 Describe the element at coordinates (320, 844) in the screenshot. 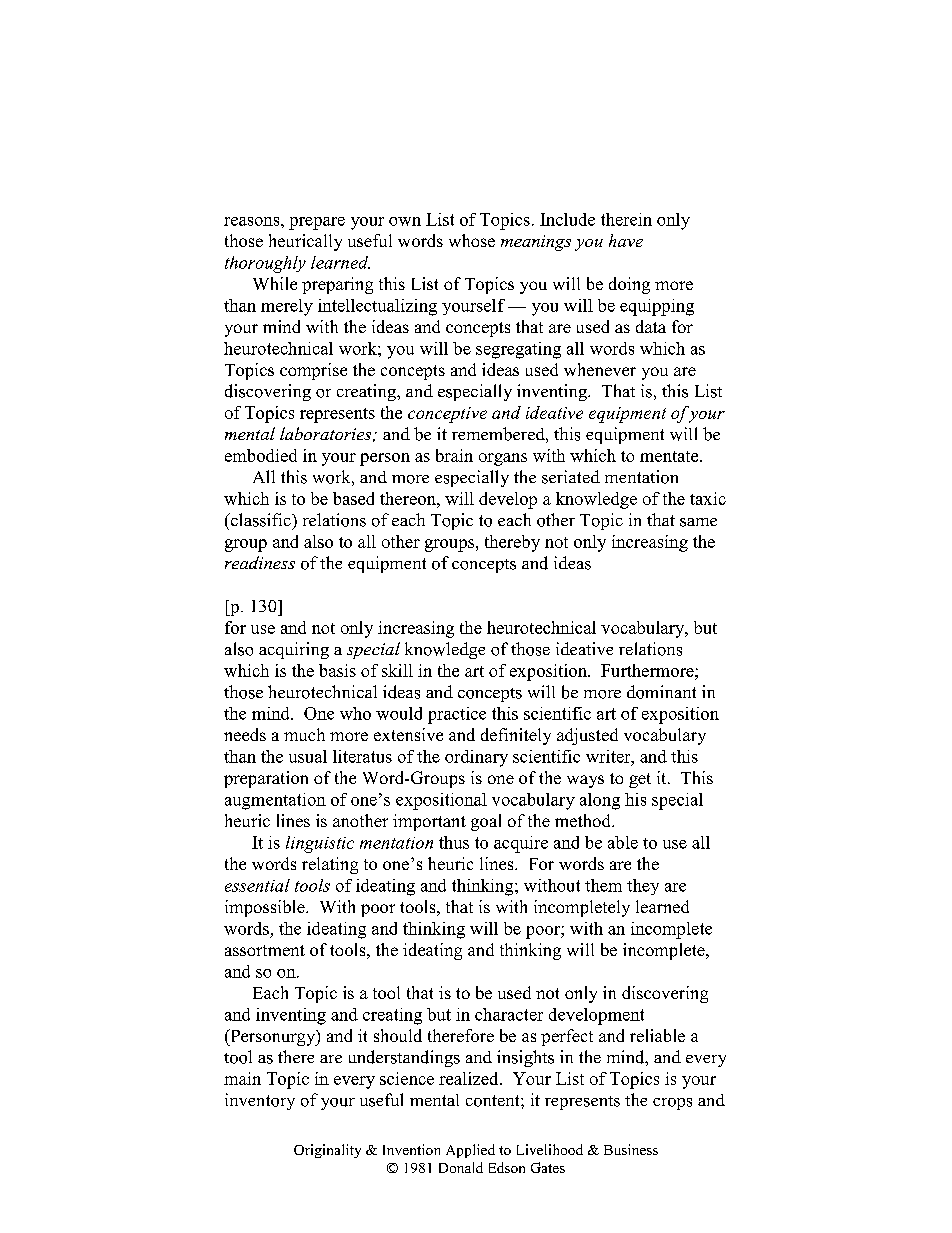

I see `linguistic` at that location.
